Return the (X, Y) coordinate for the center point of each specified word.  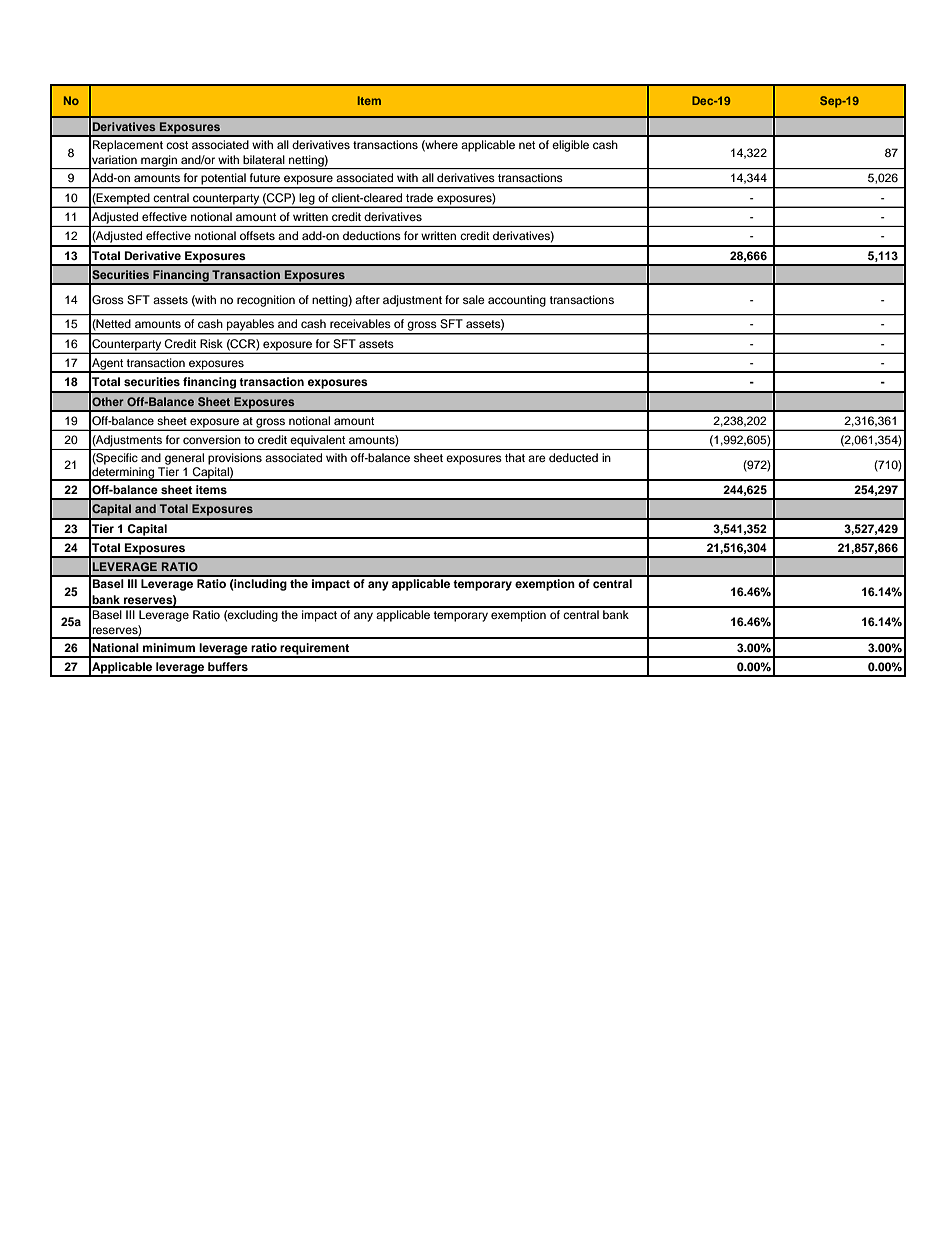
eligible (570, 146)
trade (419, 197)
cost (177, 145)
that (515, 457)
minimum (169, 647)
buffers (228, 666)
